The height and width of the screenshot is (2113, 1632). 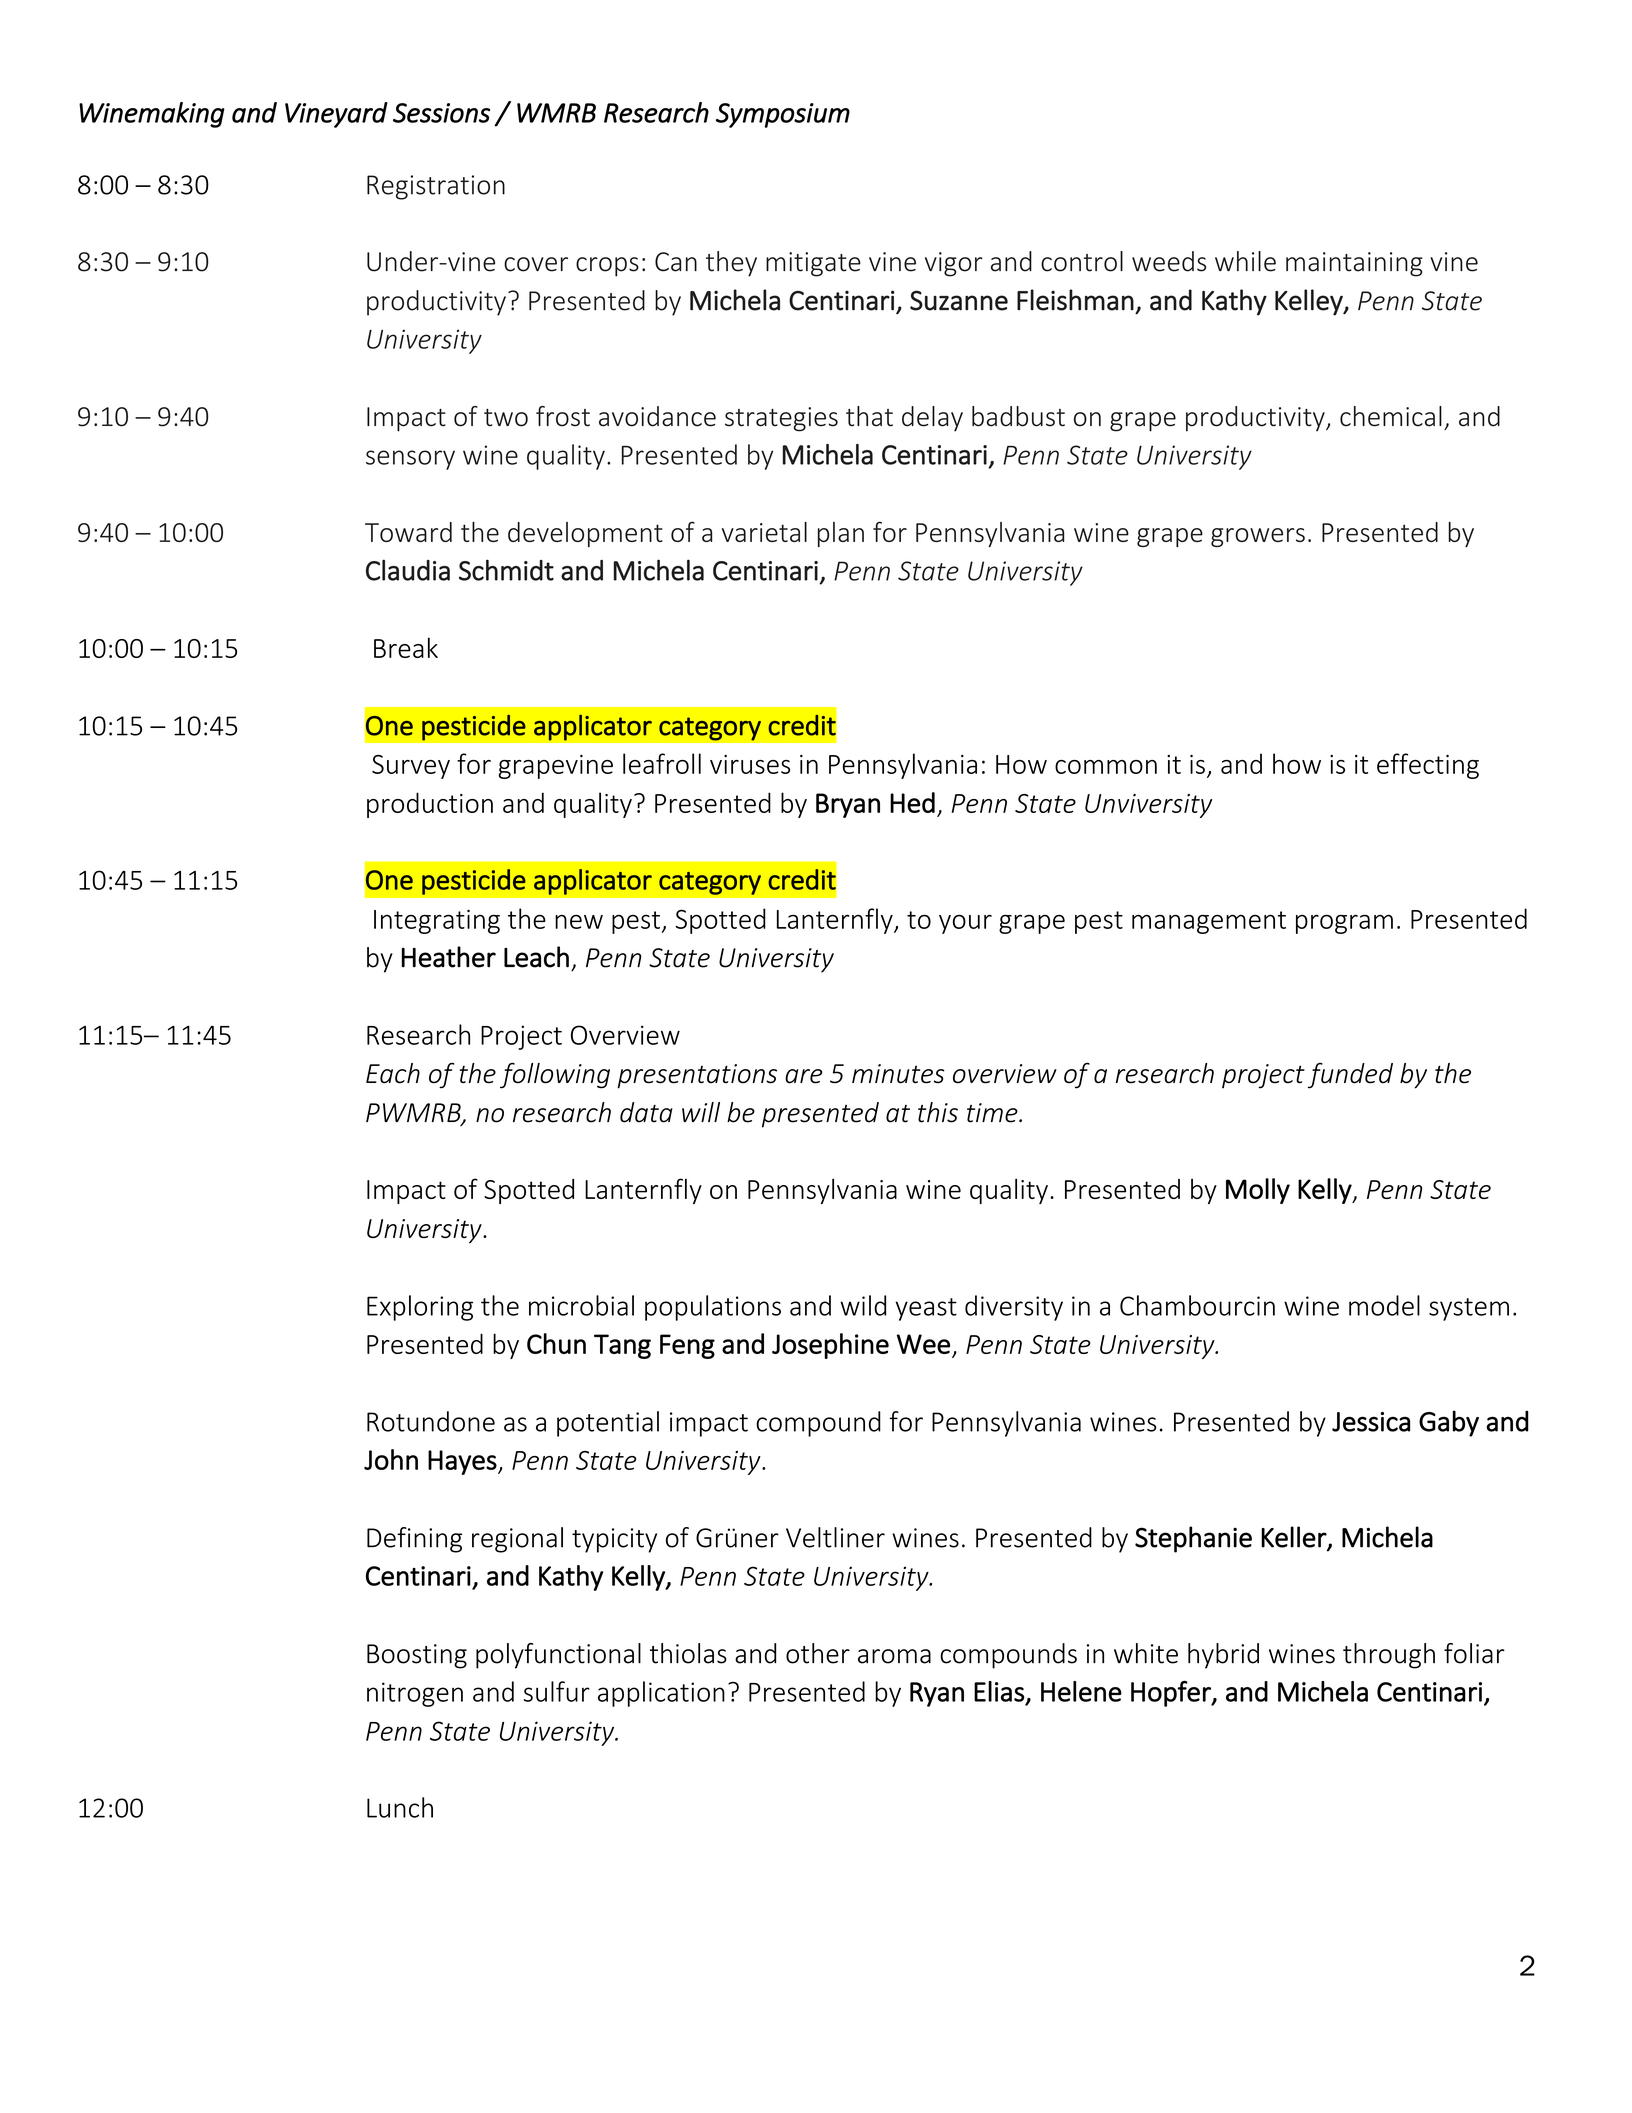 I want to click on Elias, so click(x=999, y=1691).
